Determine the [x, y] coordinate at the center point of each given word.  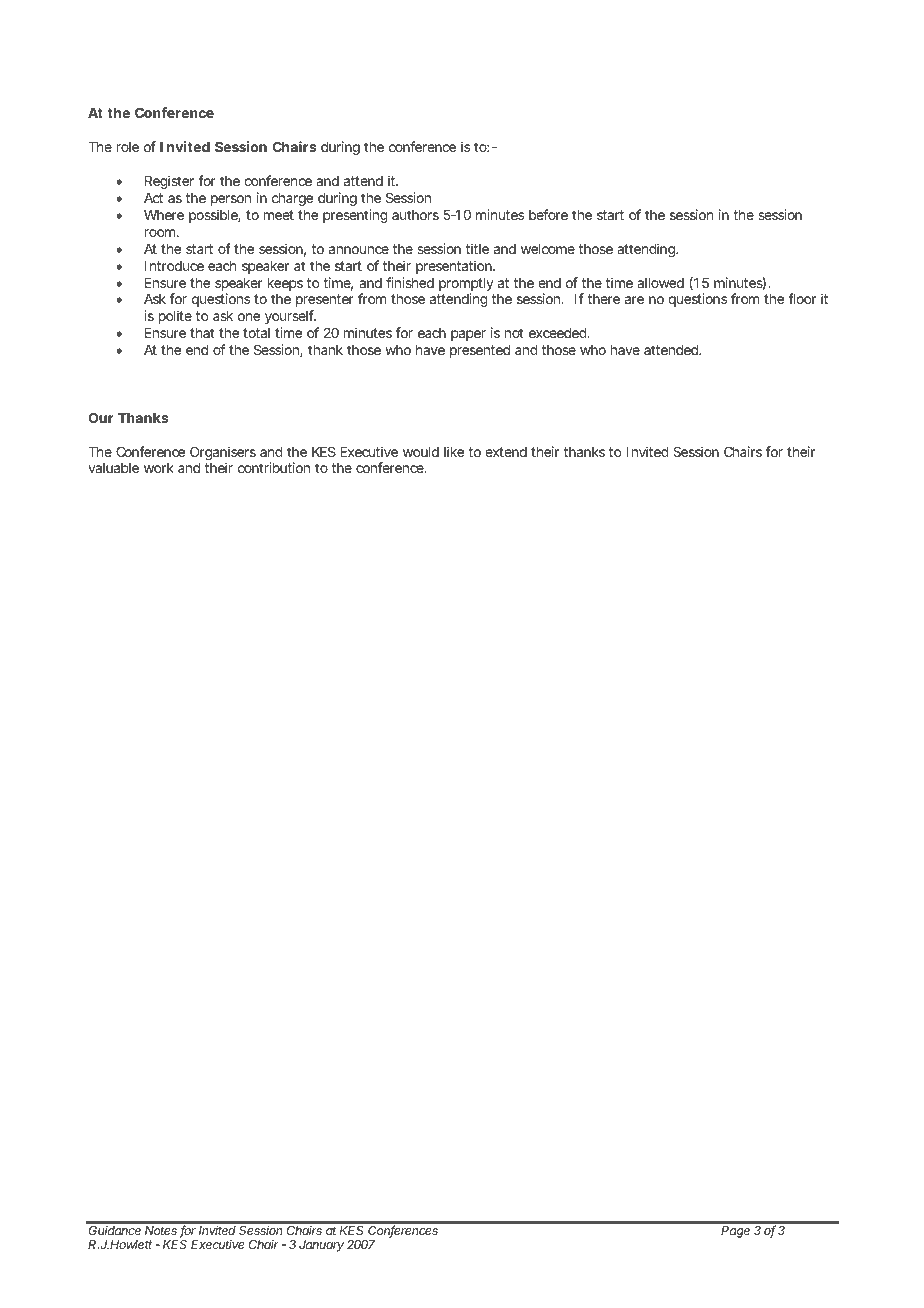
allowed [660, 283]
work [159, 468]
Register [169, 182]
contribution [274, 467]
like [454, 451]
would [421, 452]
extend [506, 452]
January [321, 1246]
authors [415, 215]
